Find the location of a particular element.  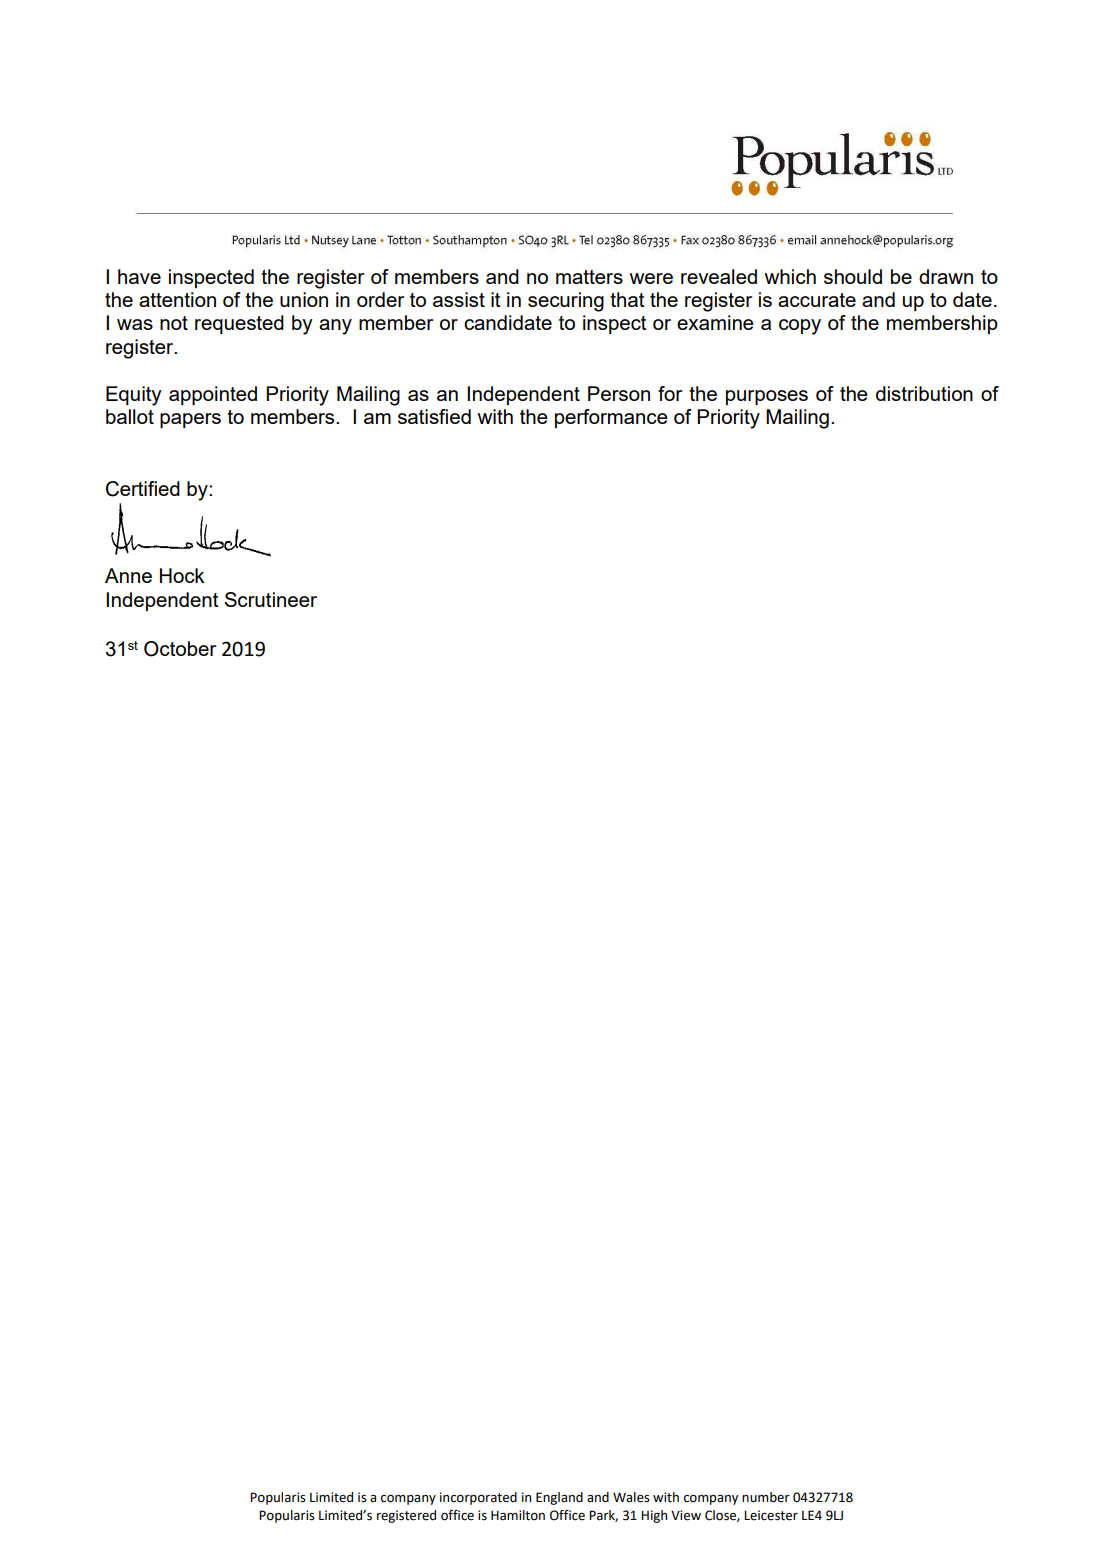

Hock is located at coordinates (182, 575).
